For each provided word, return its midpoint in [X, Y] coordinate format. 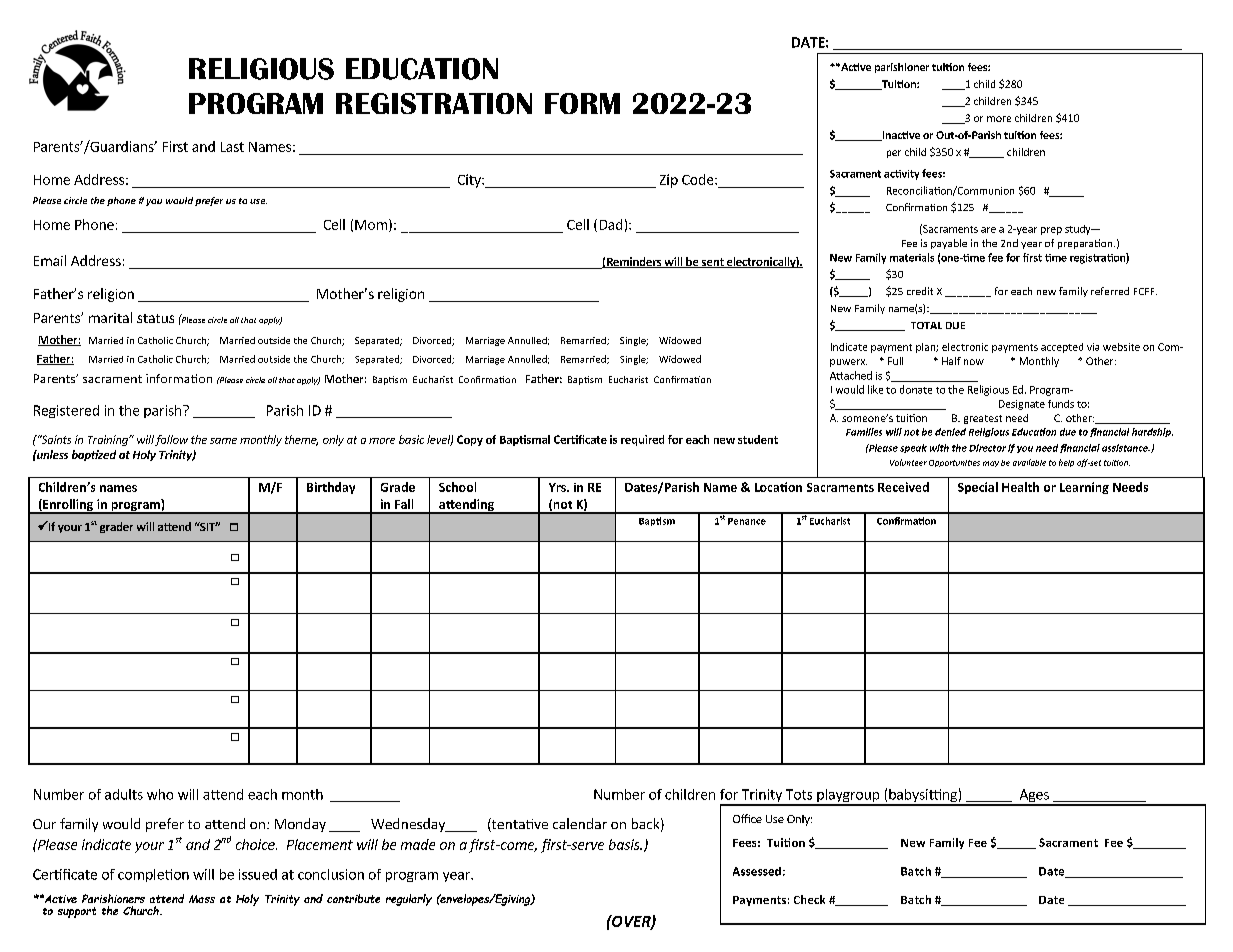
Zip [669, 181]
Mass [202, 899]
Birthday [331, 488]
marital [110, 317]
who [160, 794]
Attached [851, 375]
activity [901, 175]
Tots [799, 794]
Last [232, 147]
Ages [1034, 797]
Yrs [558, 487]
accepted [1062, 348]
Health [1020, 487]
